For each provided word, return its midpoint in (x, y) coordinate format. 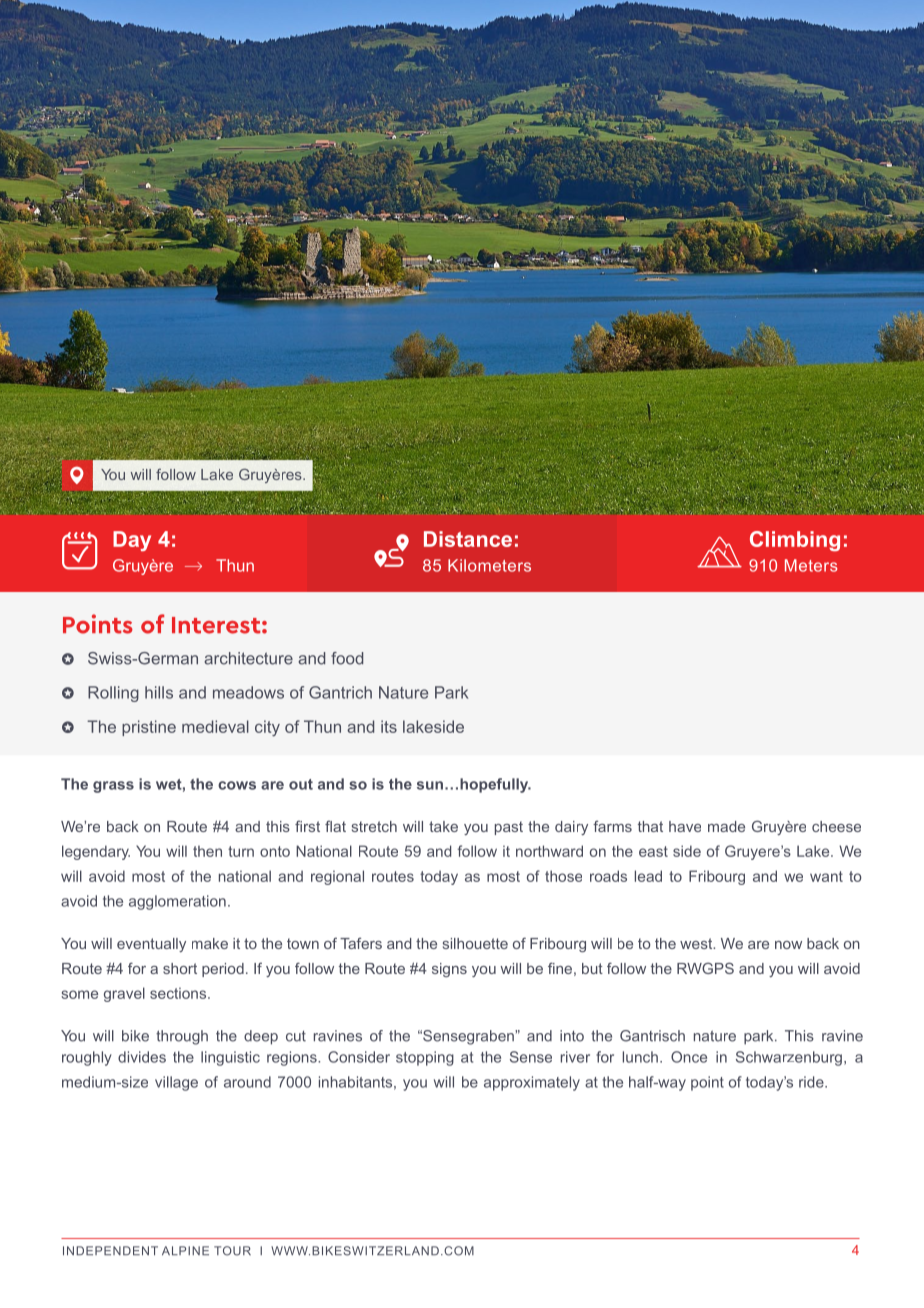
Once (689, 1057)
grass (113, 787)
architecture (248, 658)
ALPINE (185, 1250)
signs (449, 970)
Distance (468, 539)
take (443, 826)
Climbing (795, 541)
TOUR (232, 1251)
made (726, 826)
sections (179, 993)
